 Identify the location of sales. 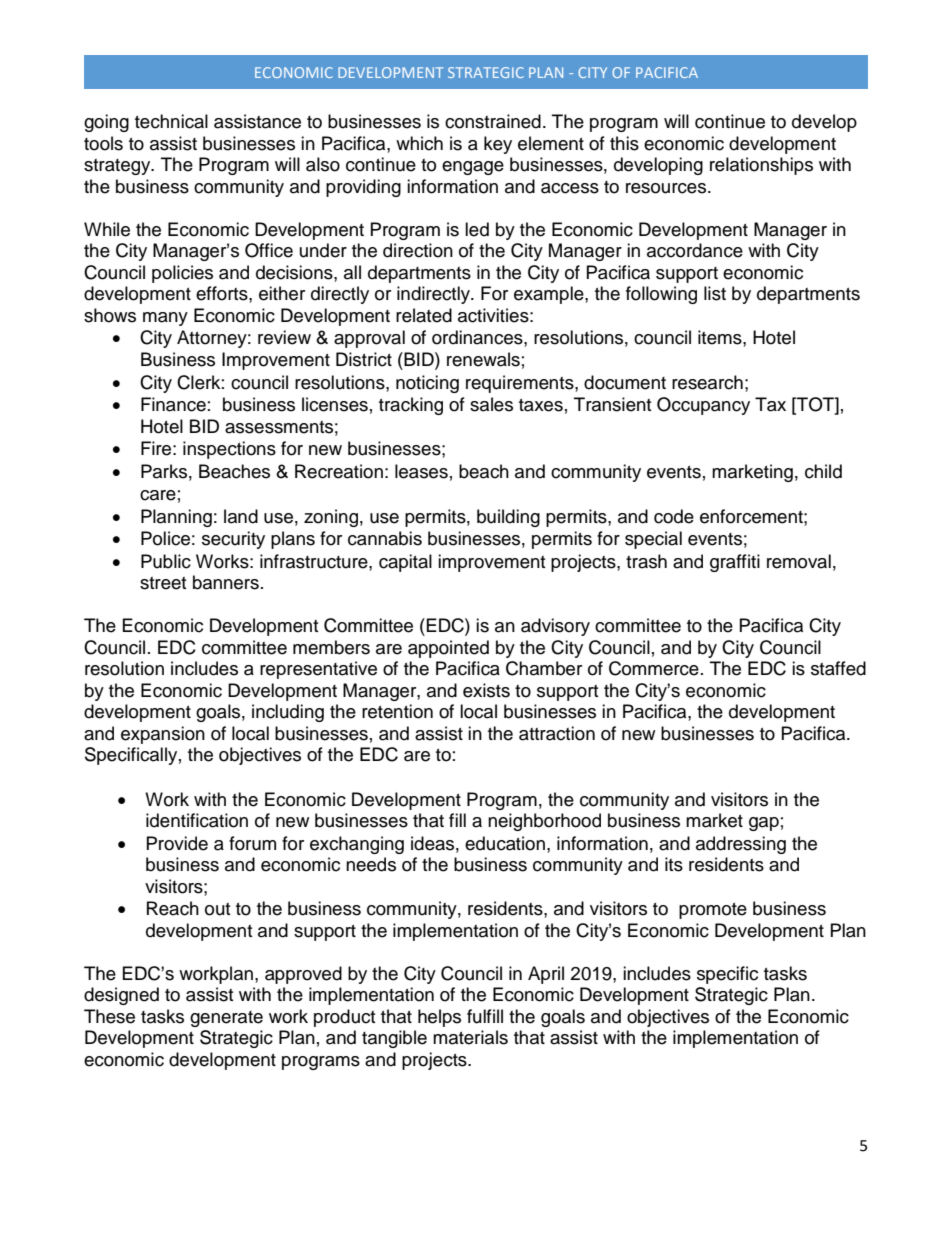
(491, 404).
